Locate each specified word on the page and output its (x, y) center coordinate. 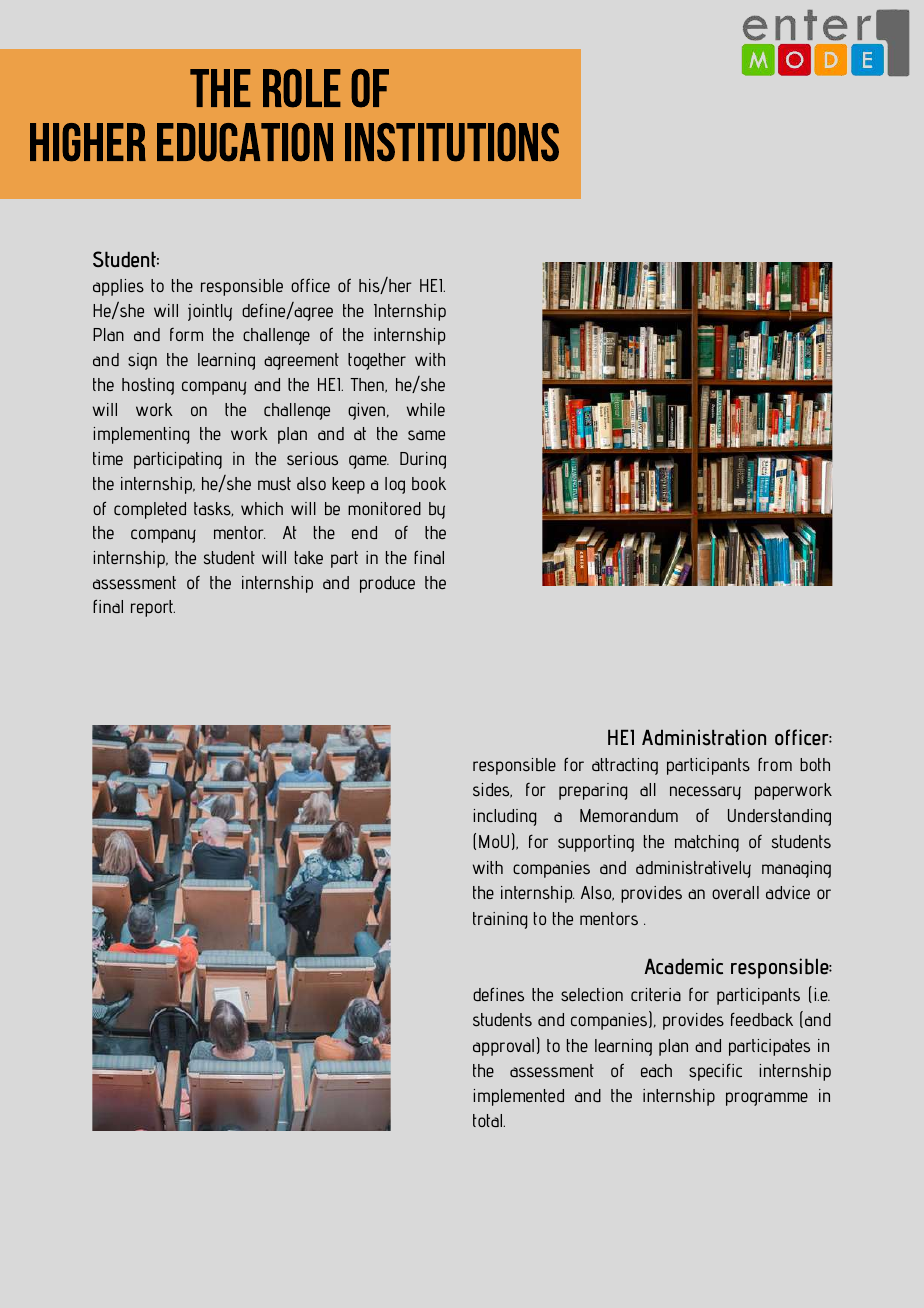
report (153, 608)
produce (387, 584)
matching (707, 843)
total (489, 1120)
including (505, 817)
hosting (148, 386)
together (377, 361)
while (426, 409)
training (500, 920)
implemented (519, 1097)
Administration (704, 737)
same (426, 435)
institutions (452, 142)
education (245, 142)
